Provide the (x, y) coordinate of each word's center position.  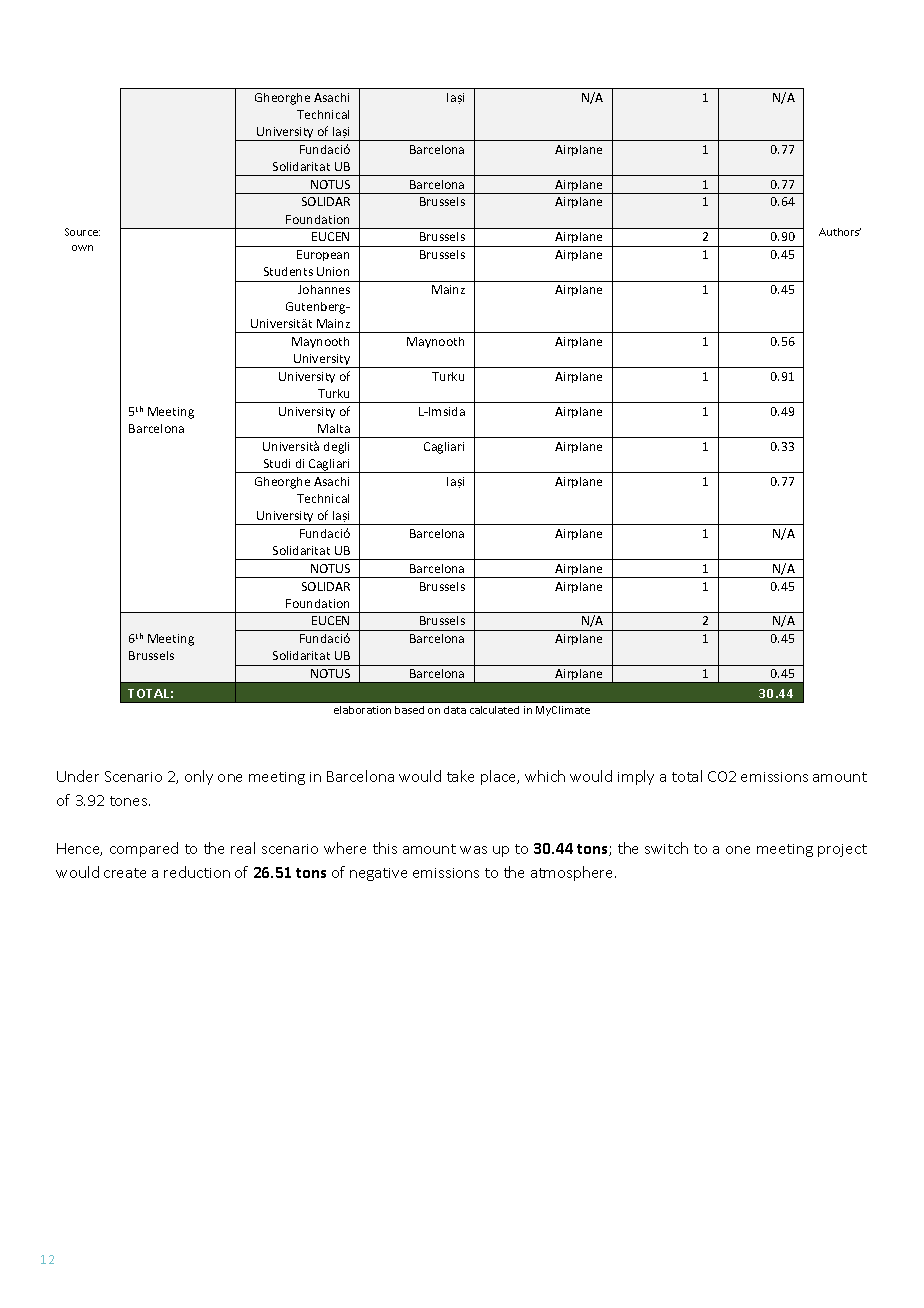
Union (333, 271)
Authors (840, 232)
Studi (277, 463)
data (455, 710)
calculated (494, 710)
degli (336, 448)
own (82, 248)
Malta (334, 428)
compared (144, 849)
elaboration (362, 710)
